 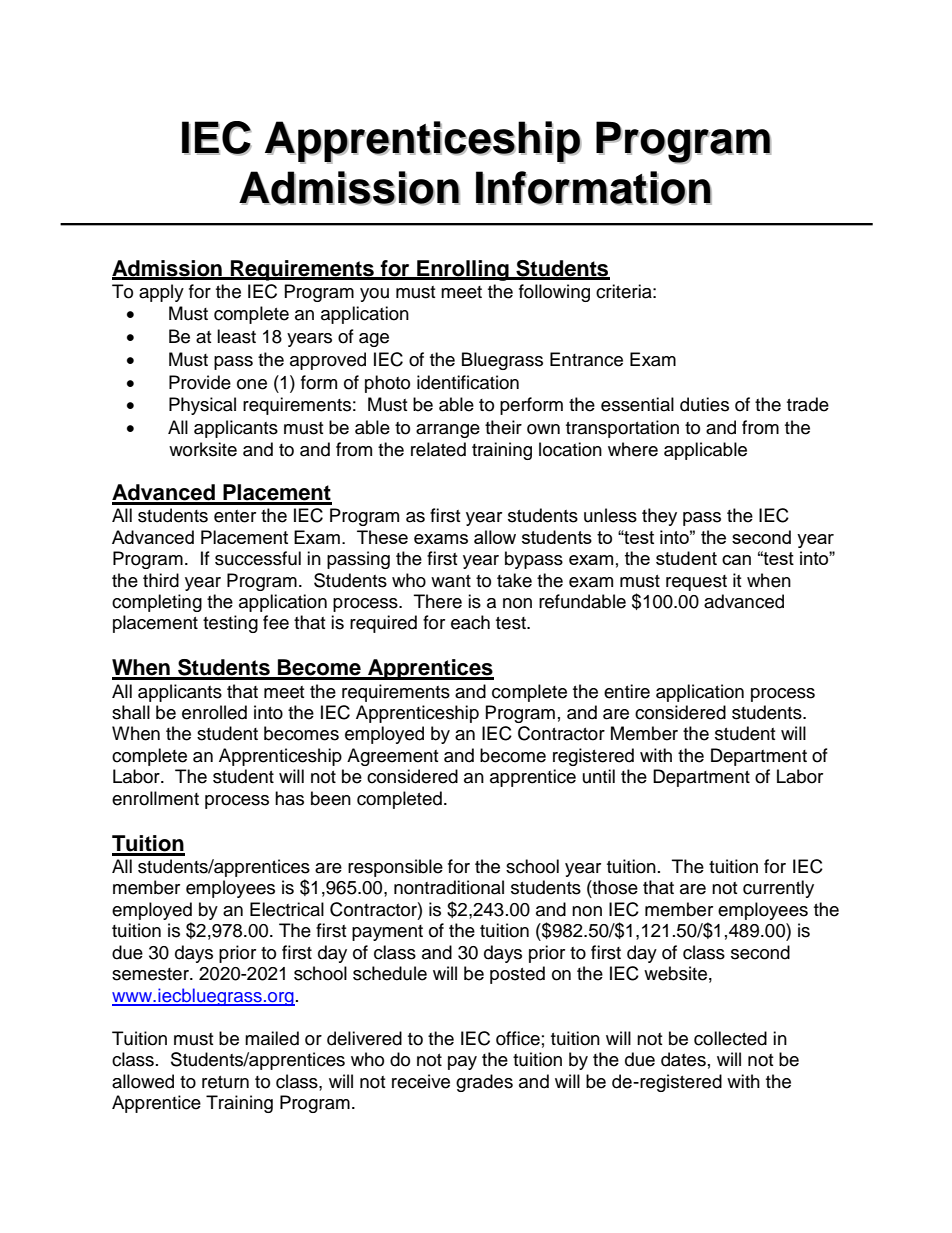 What do you see at coordinates (599, 776) in the document?
I see `until` at bounding box center [599, 776].
